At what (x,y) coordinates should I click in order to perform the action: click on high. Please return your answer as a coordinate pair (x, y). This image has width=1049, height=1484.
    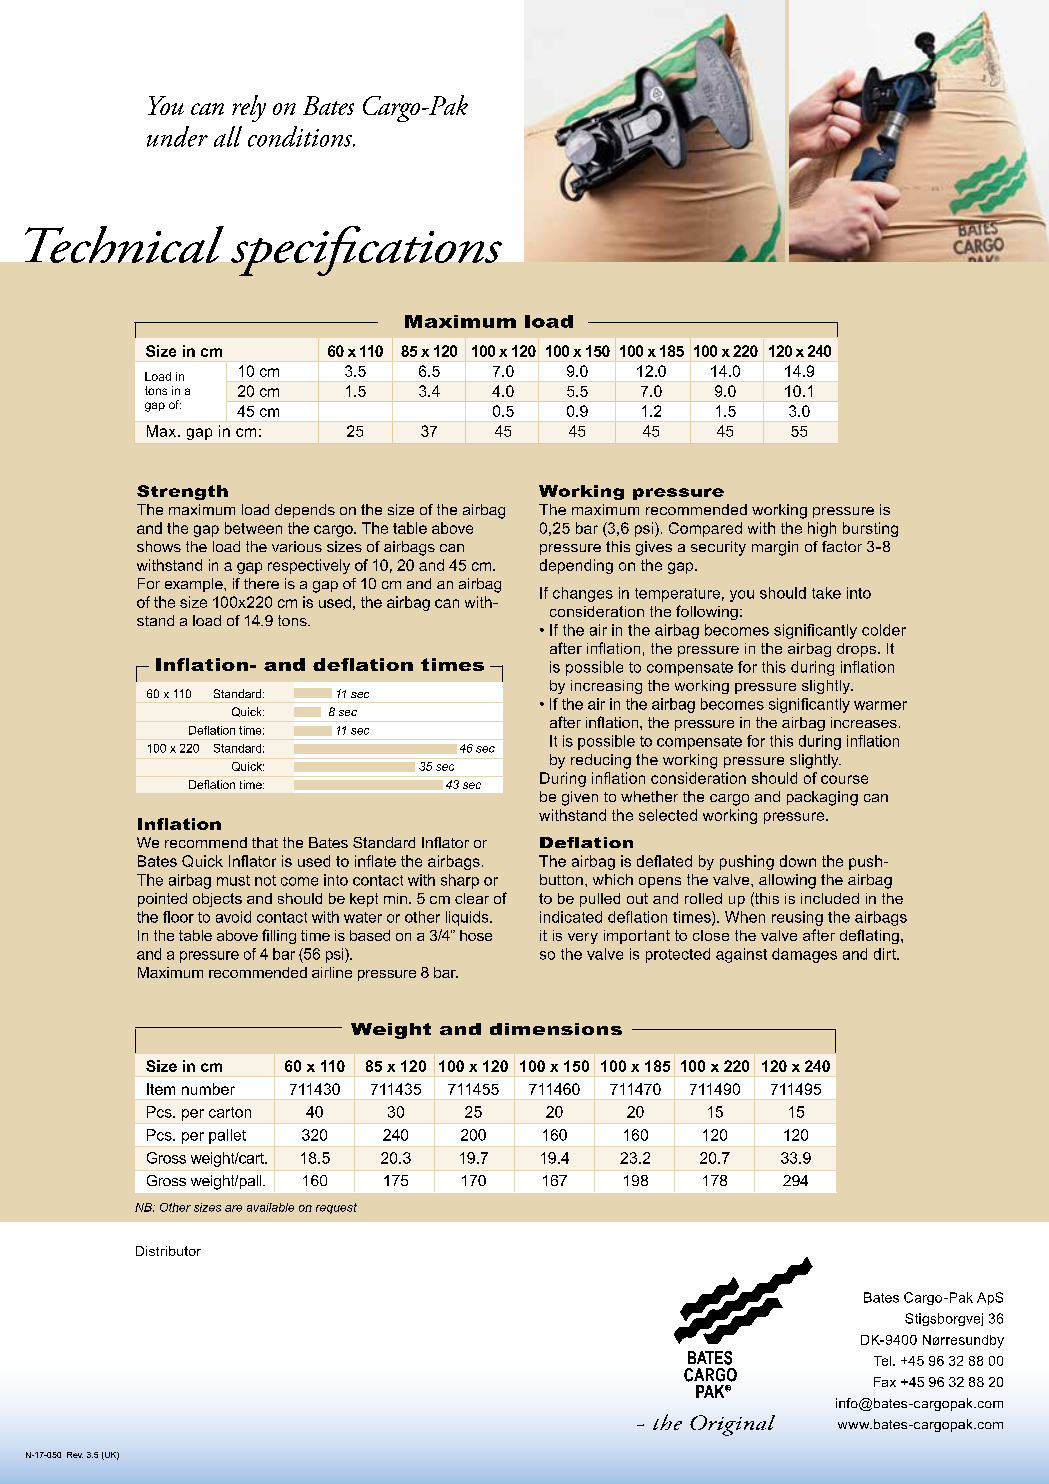
    Looking at the image, I should click on (822, 529).
